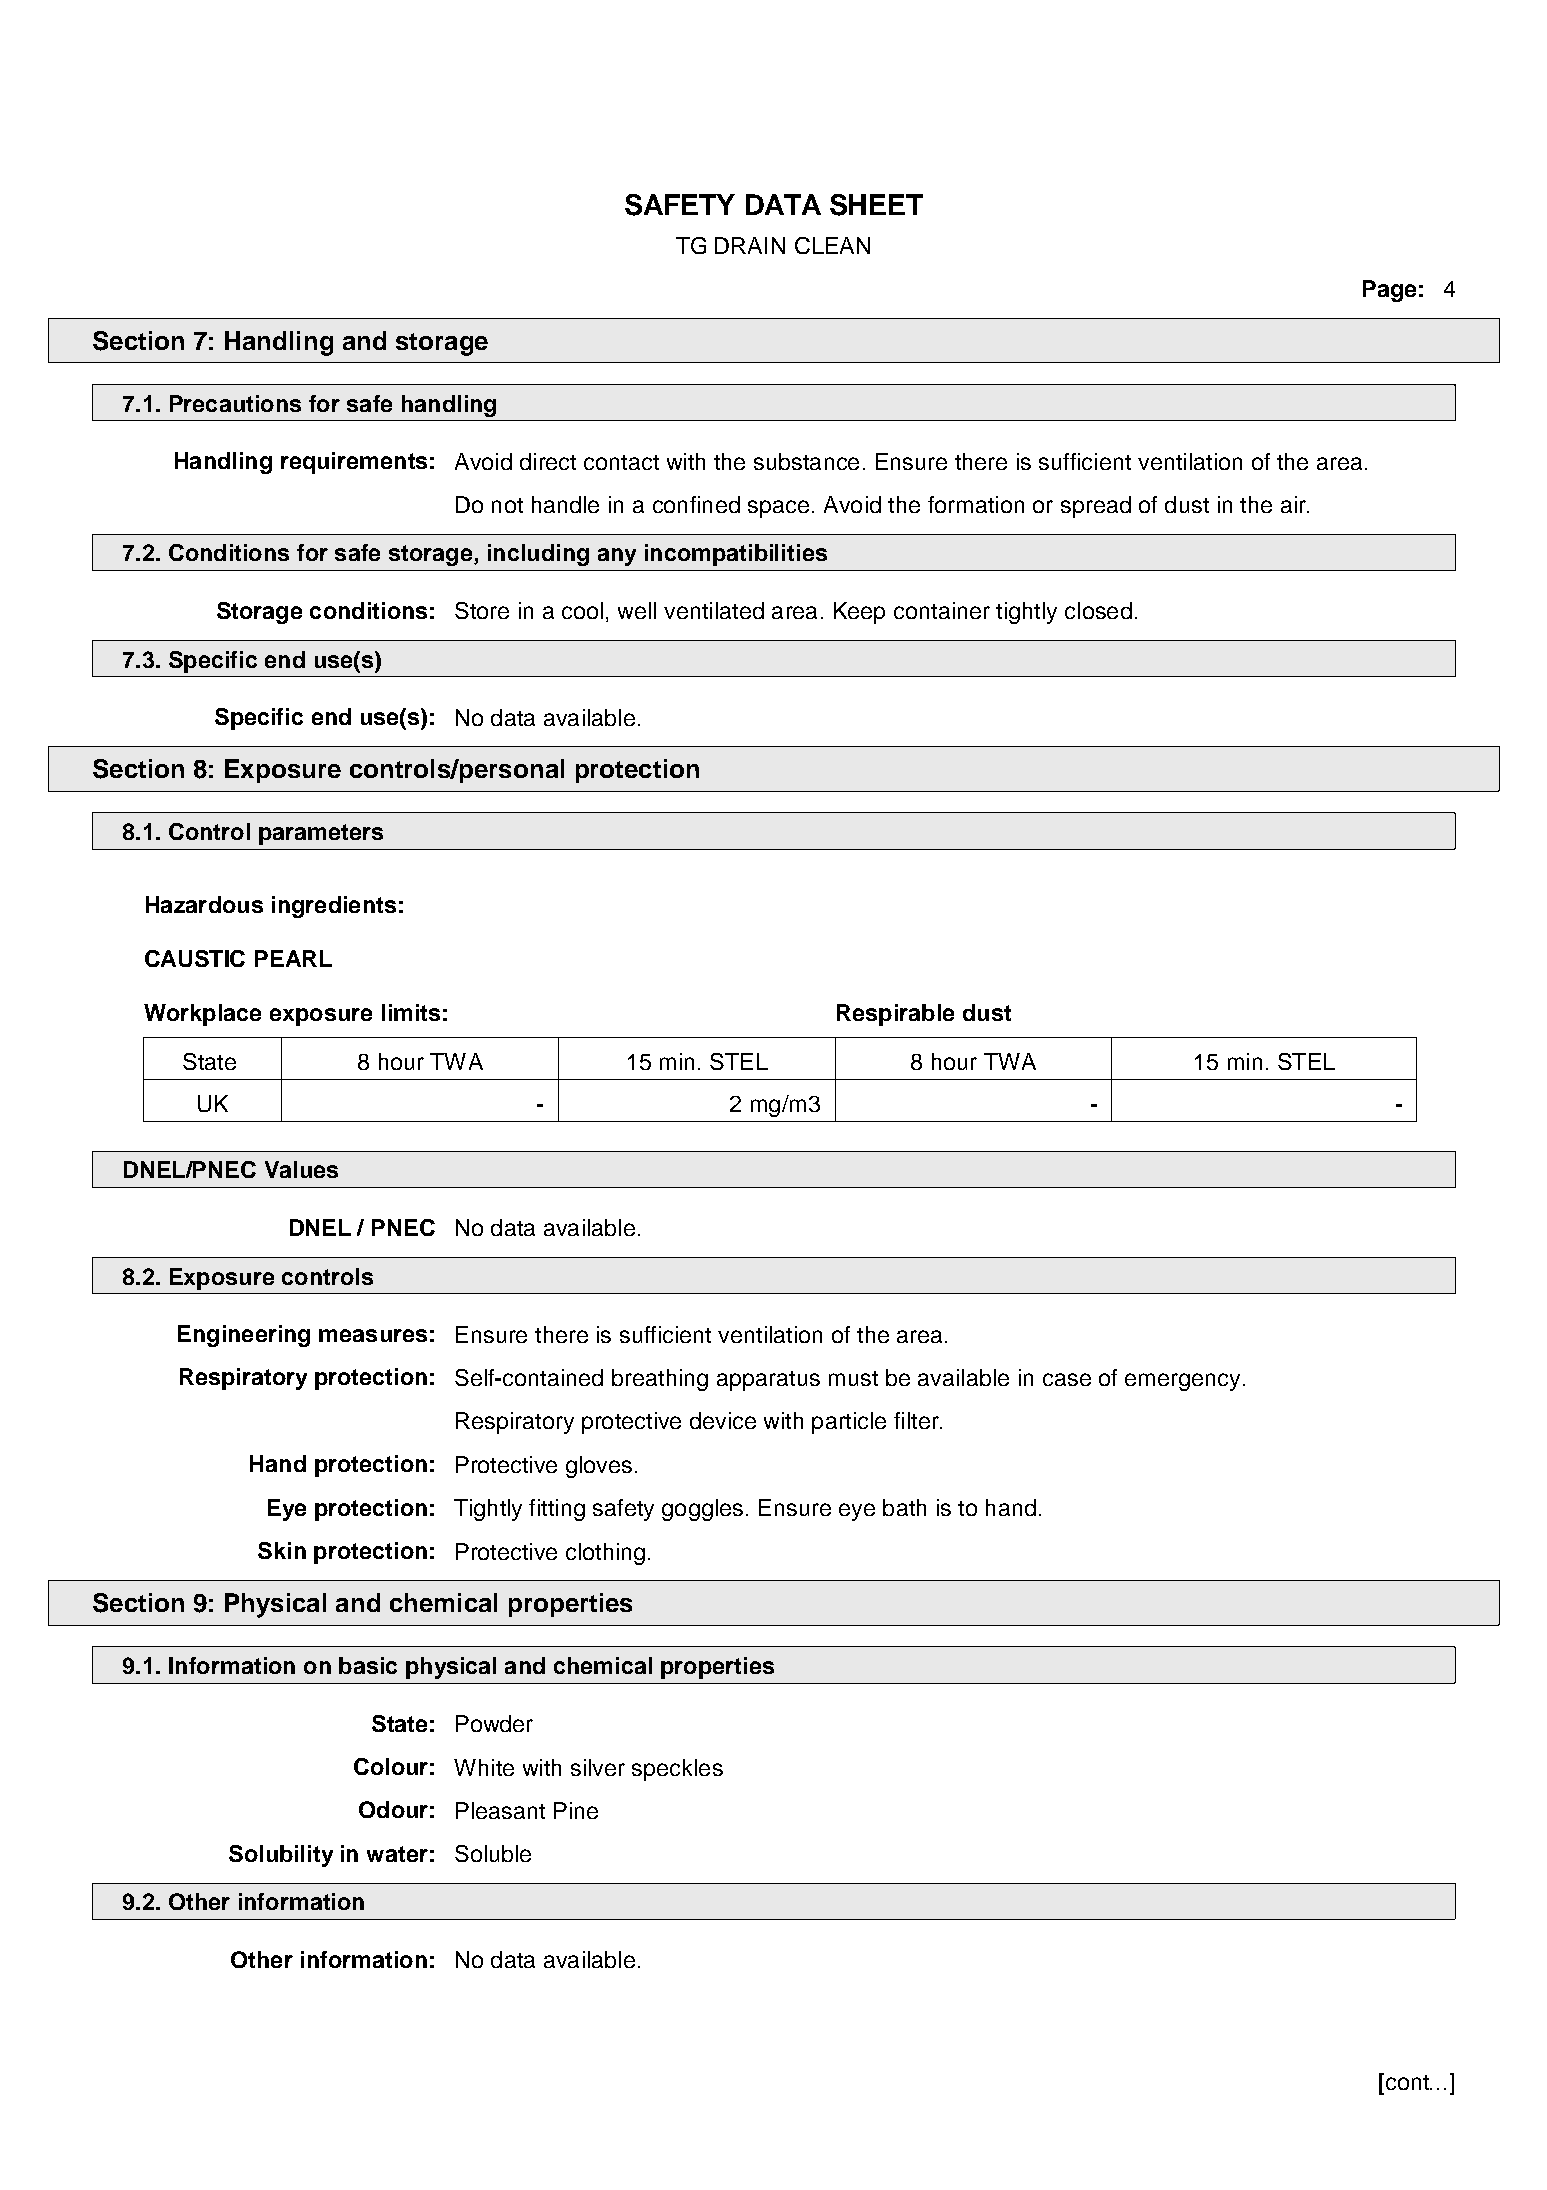 The width and height of the screenshot is (1547, 2190). I want to click on Keep, so click(859, 613).
